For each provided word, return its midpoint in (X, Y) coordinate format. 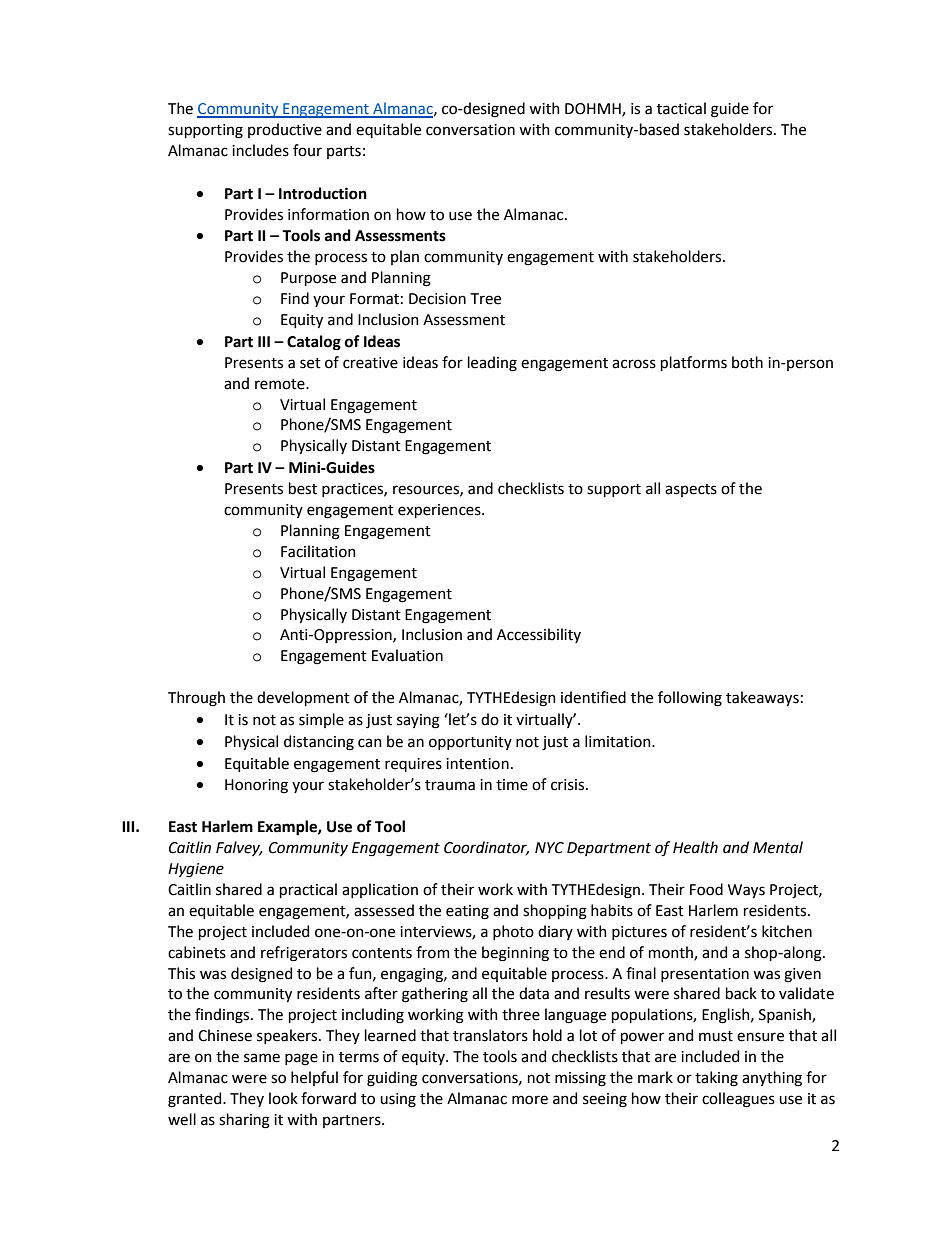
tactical (681, 108)
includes (260, 150)
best (303, 488)
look (283, 1098)
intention (477, 764)
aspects (691, 490)
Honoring (256, 786)
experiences (440, 511)
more (530, 1100)
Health (695, 847)
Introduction (323, 193)
